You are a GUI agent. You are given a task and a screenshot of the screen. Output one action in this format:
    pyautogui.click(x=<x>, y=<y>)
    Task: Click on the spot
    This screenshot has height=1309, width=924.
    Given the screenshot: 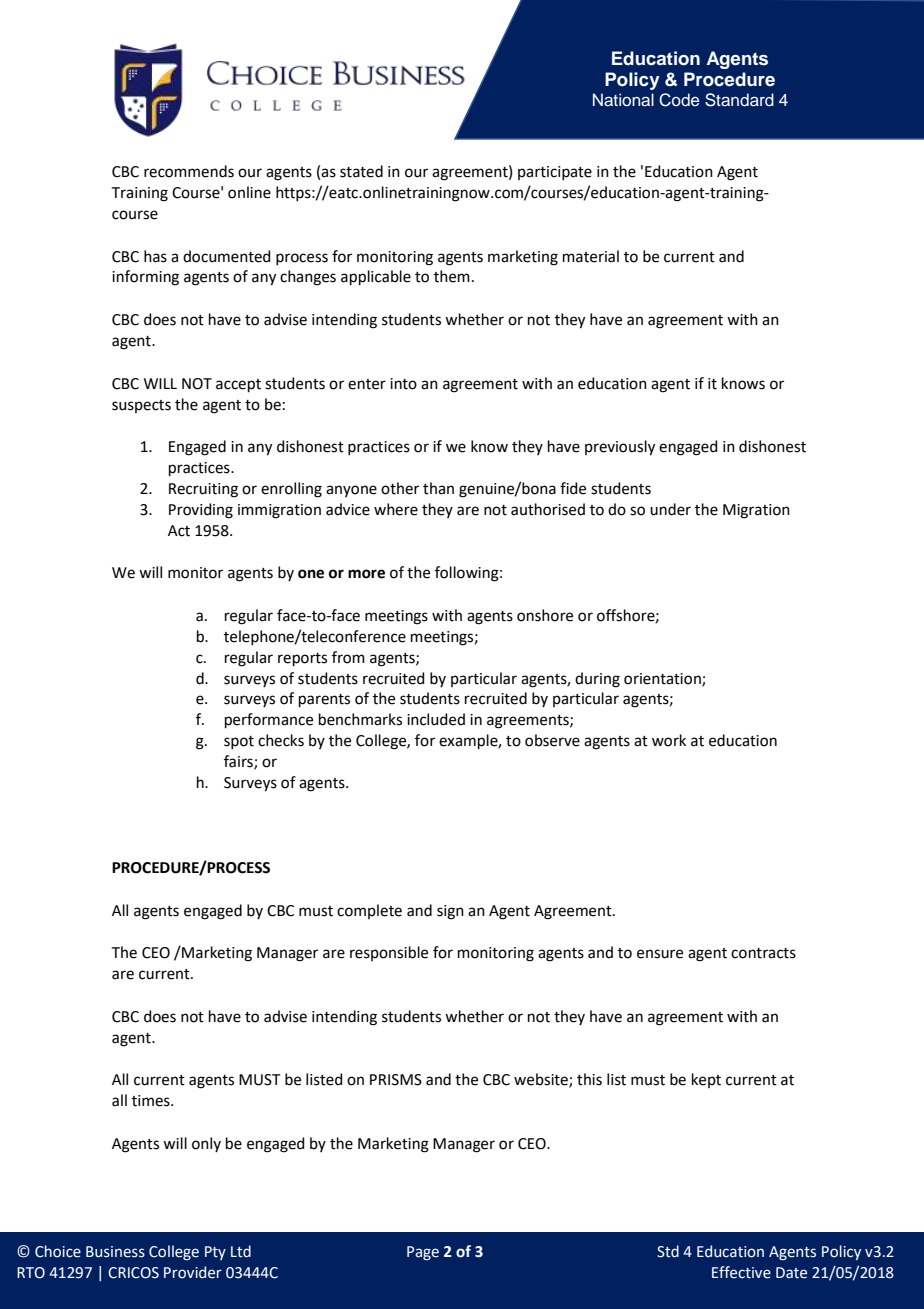 What is the action you would take?
    pyautogui.click(x=239, y=742)
